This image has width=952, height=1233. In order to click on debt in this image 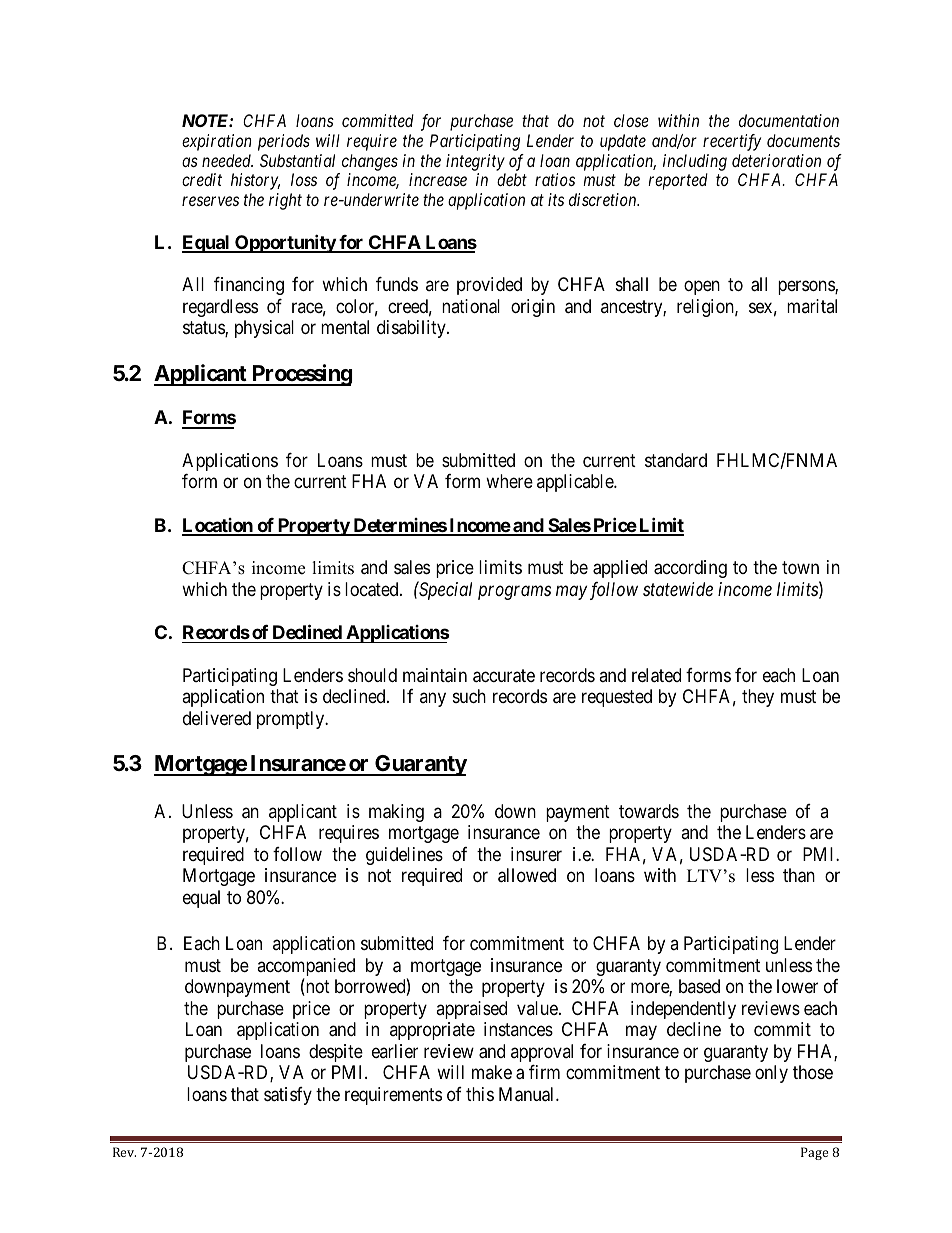, I will do `click(512, 179)`.
